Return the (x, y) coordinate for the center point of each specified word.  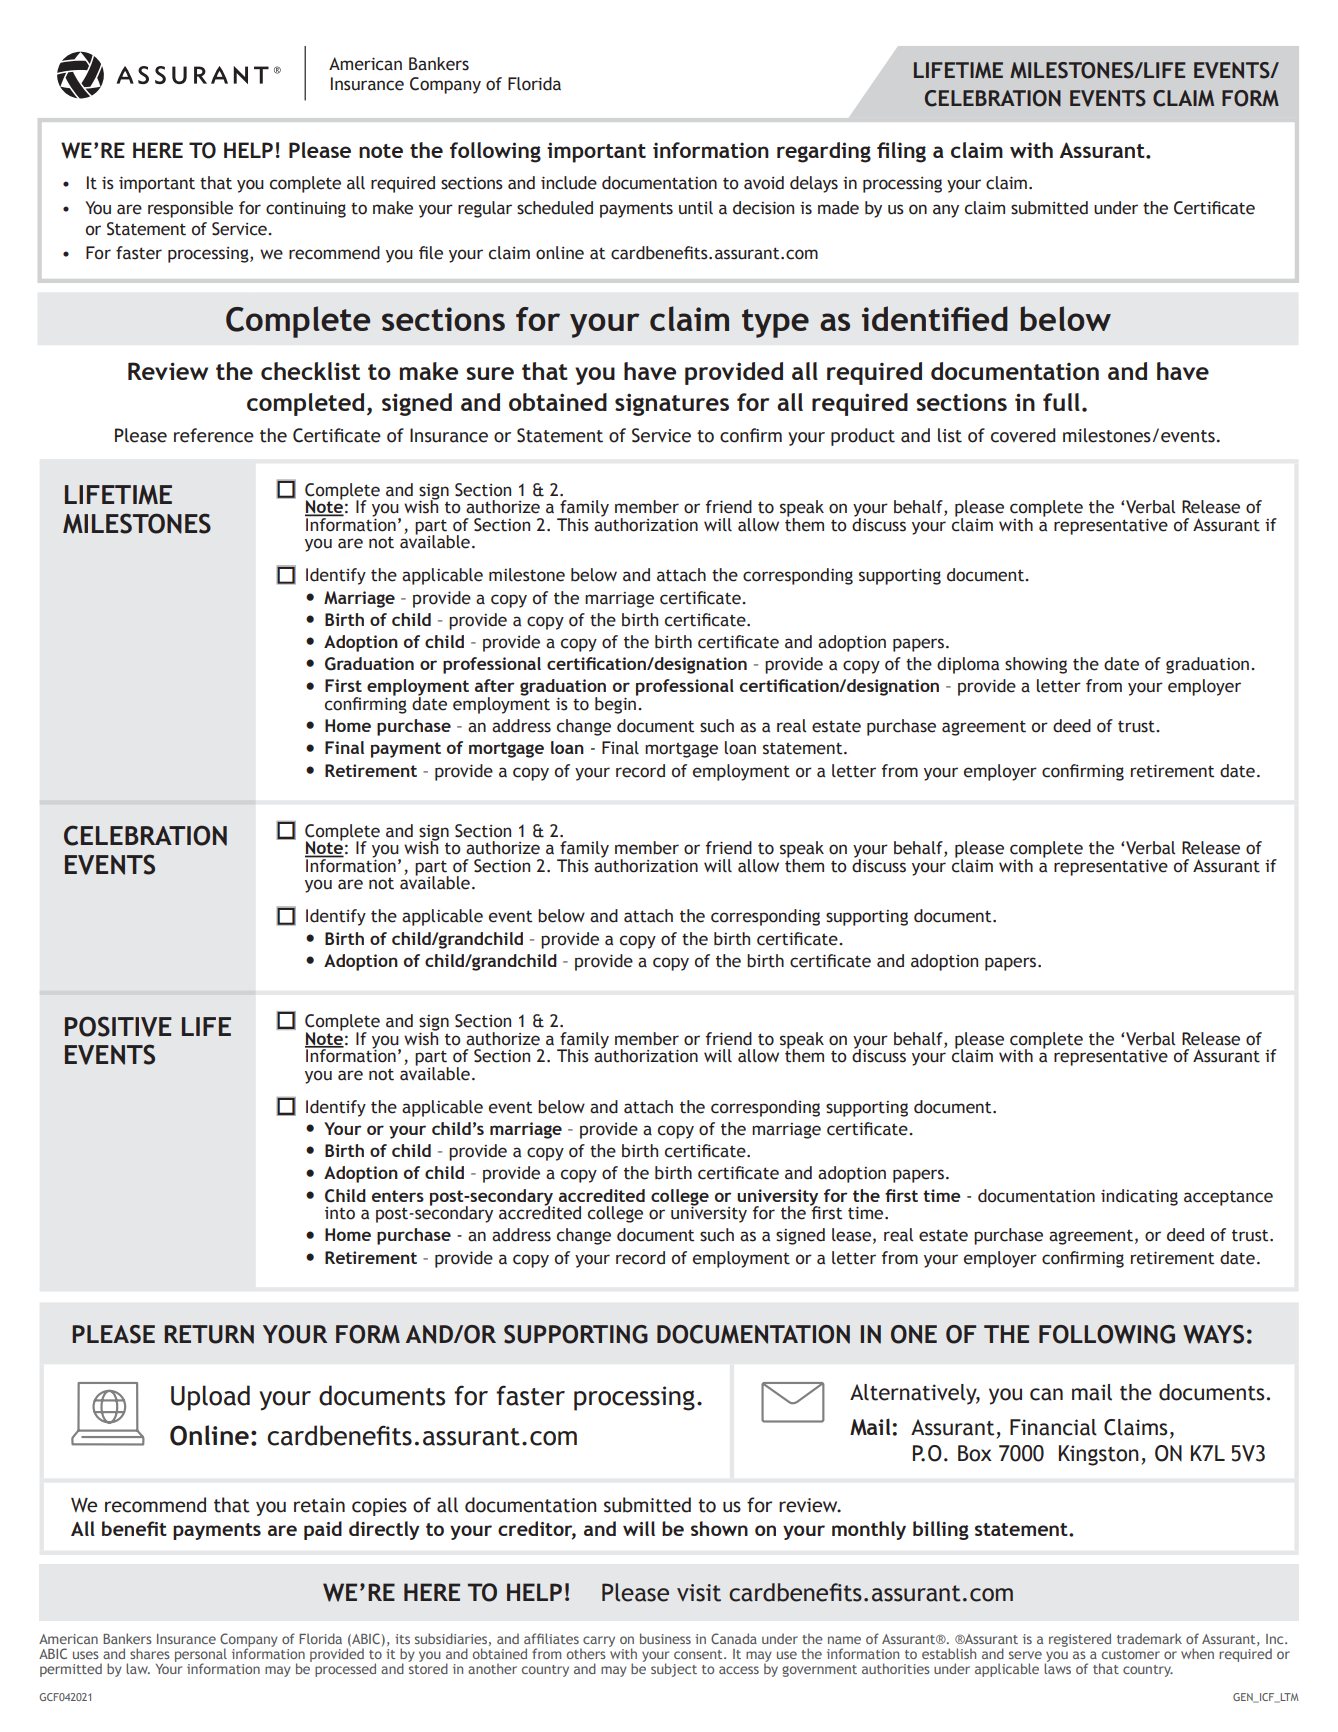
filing (901, 152)
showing (1036, 665)
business (665, 1638)
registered (1080, 1640)
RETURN (209, 1334)
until (696, 208)
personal (201, 1656)
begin (617, 704)
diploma (968, 665)
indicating (1139, 1197)
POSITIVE (118, 1026)
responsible (190, 209)
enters (398, 1196)
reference (214, 435)
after (495, 685)
